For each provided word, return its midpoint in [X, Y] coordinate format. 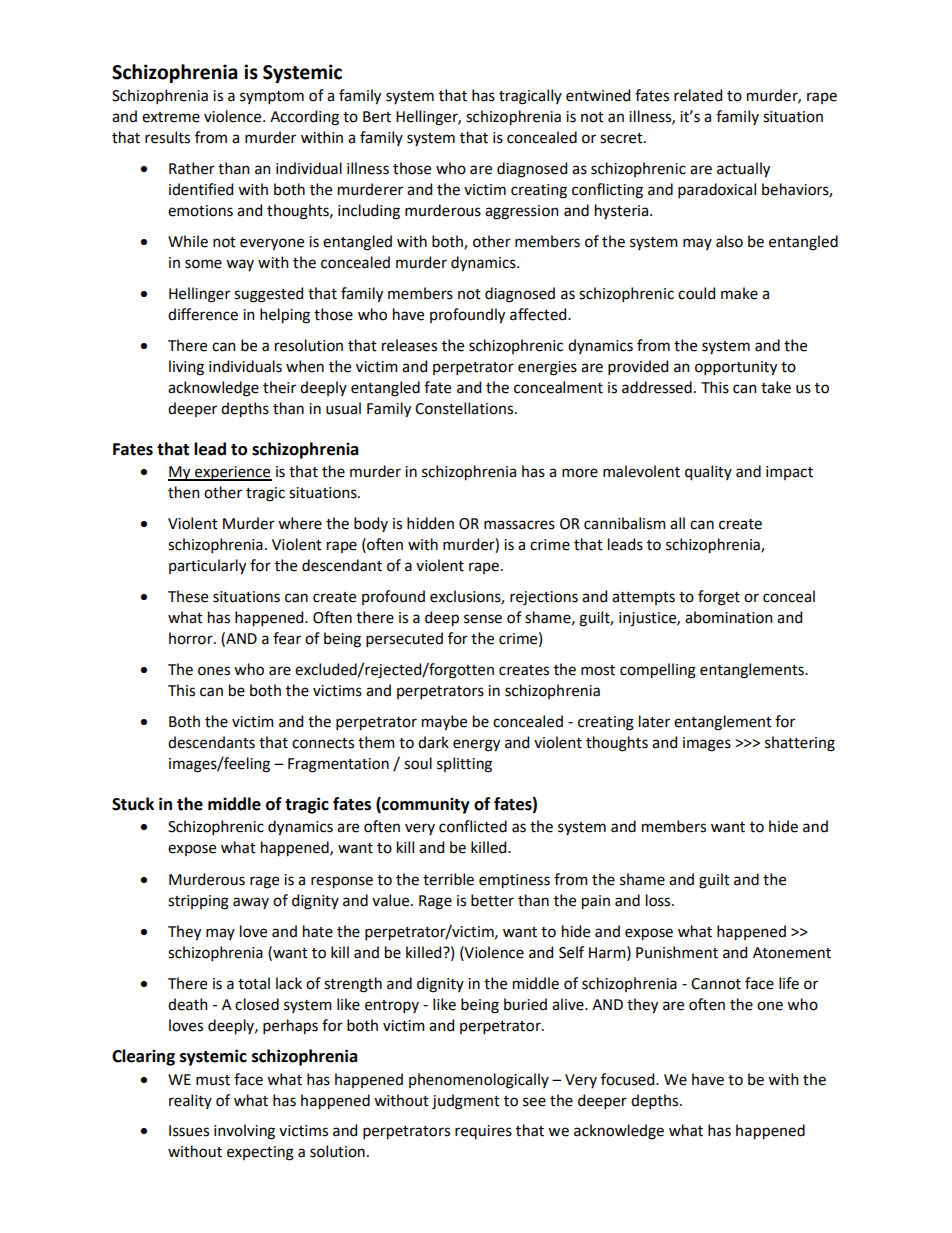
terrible [448, 879]
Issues [189, 1131]
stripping [198, 902]
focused [629, 1079]
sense [483, 619]
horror [192, 638]
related [698, 95]
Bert [377, 117]
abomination [729, 617]
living [186, 368]
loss [659, 900]
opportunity [736, 368]
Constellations [465, 408]
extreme [171, 117]
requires [483, 1132]
